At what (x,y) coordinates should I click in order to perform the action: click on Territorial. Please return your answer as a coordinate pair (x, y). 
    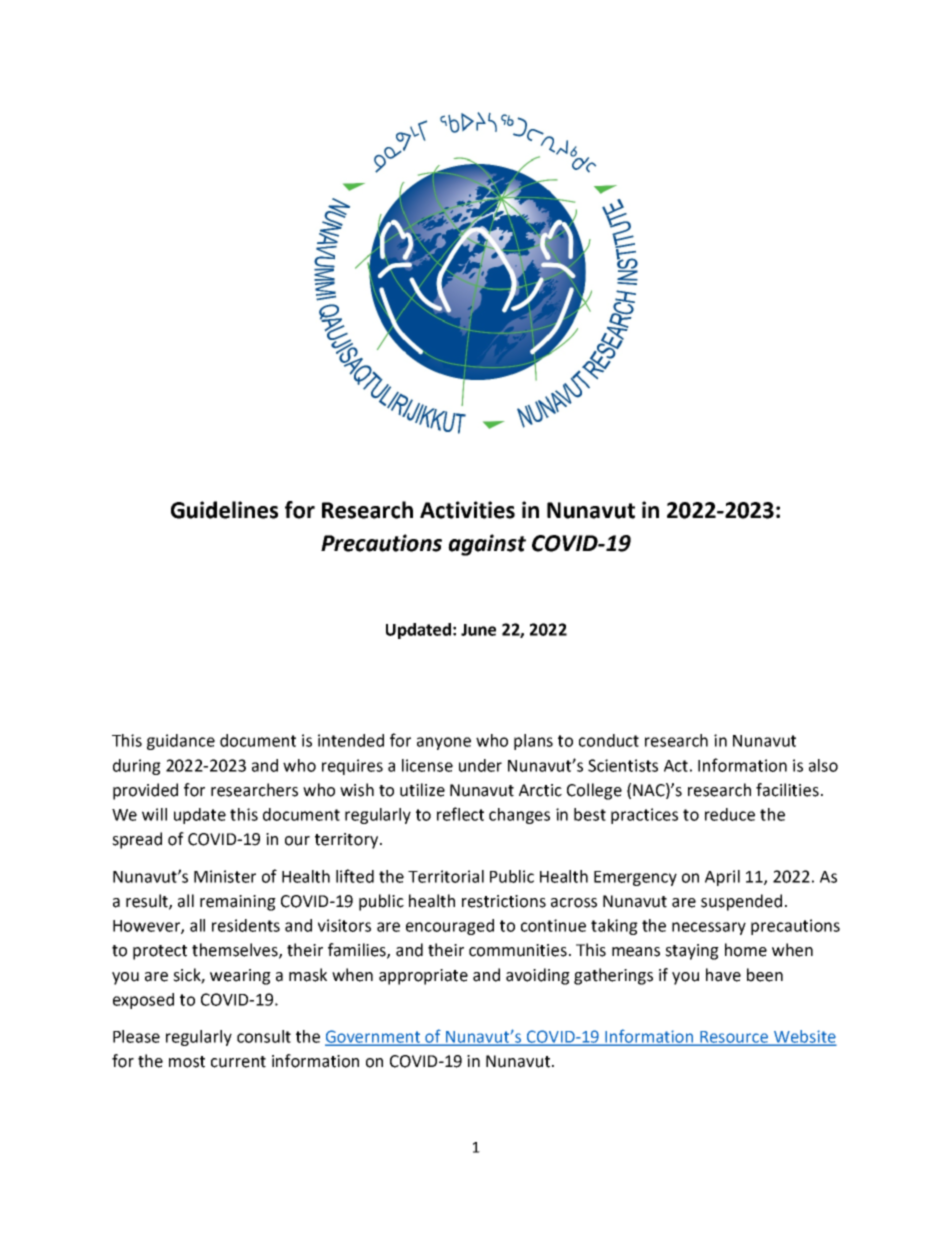
    Looking at the image, I should click on (446, 876).
